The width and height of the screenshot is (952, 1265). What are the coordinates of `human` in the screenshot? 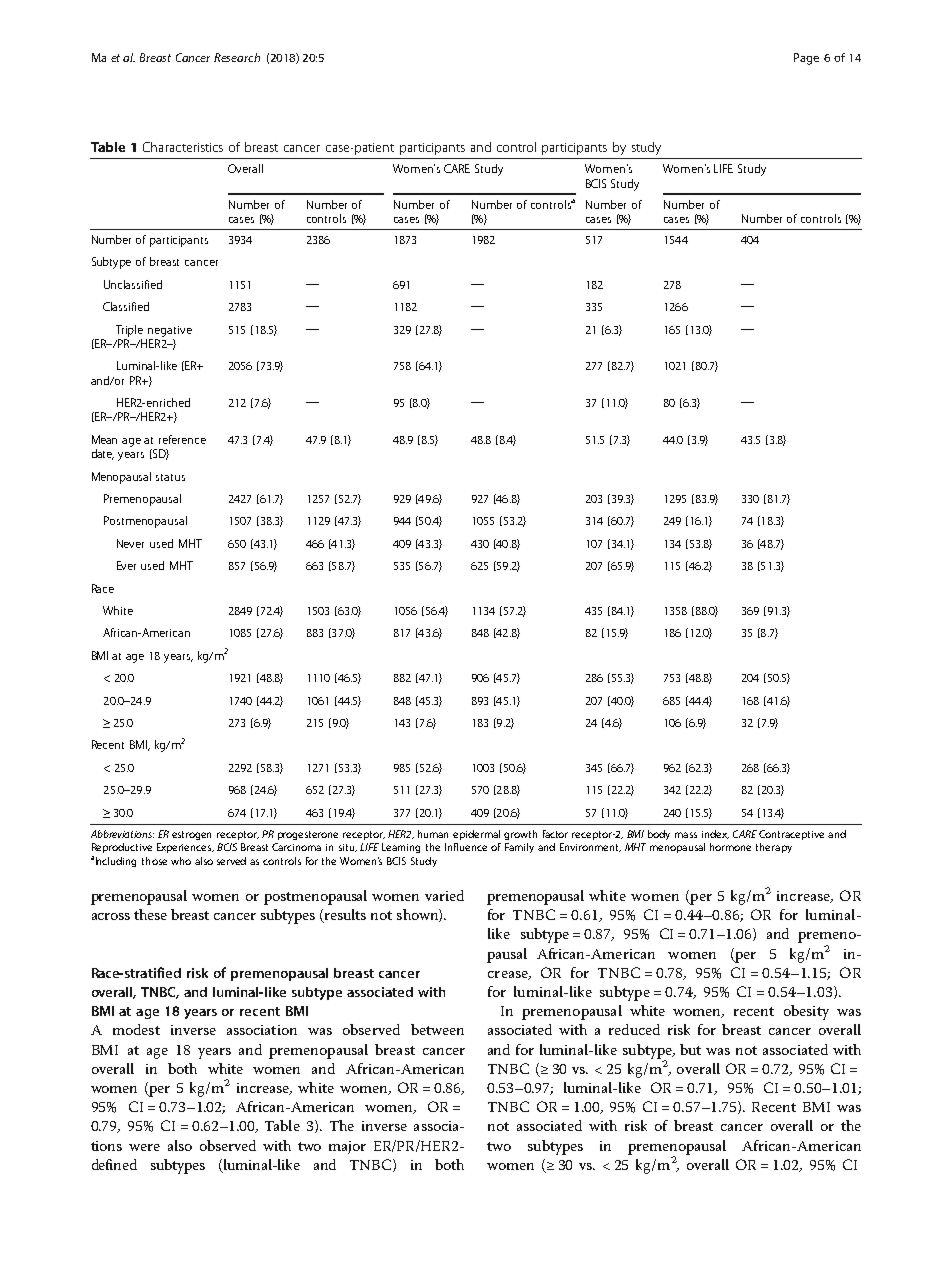 It's located at (433, 834).
